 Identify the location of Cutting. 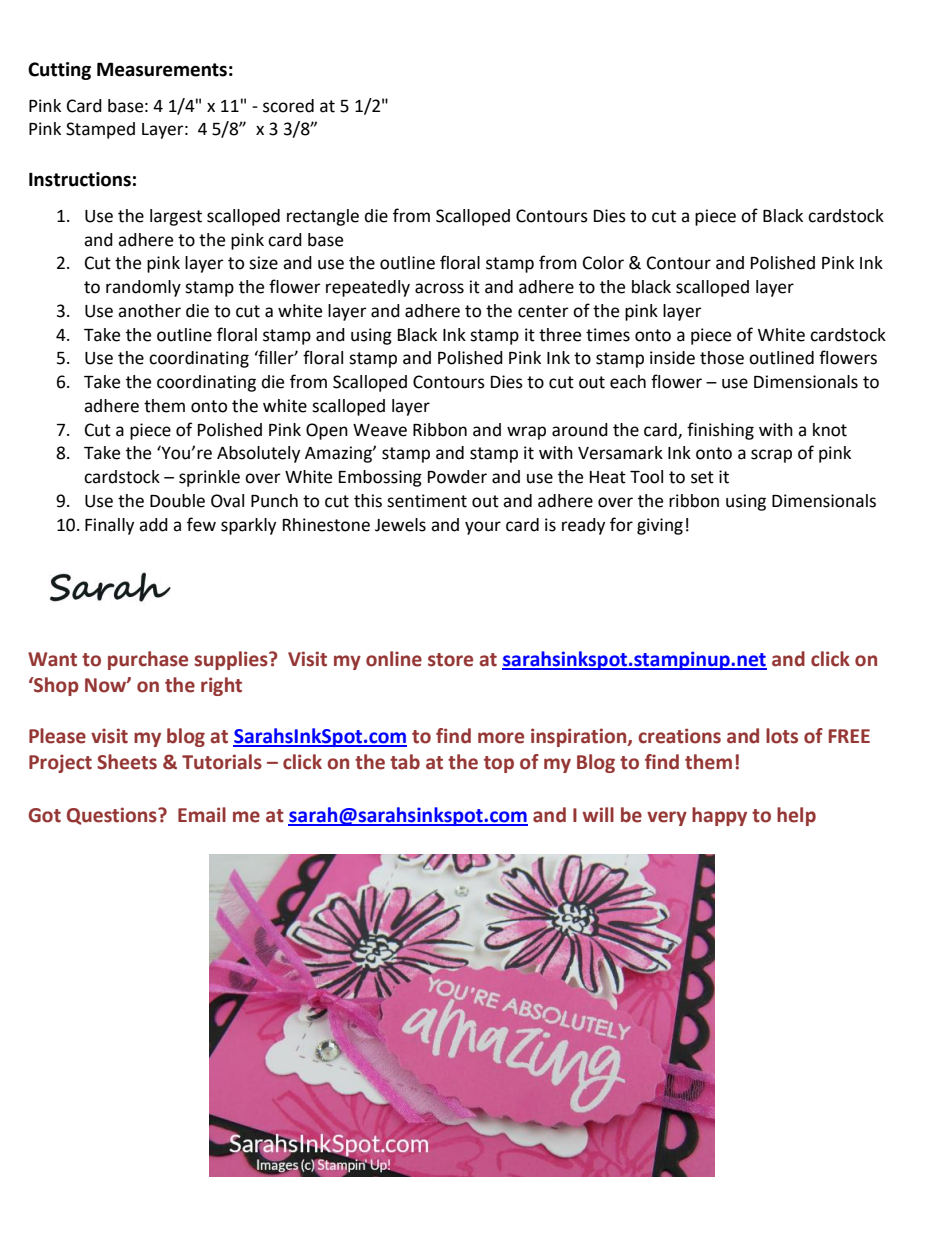
(59, 71).
